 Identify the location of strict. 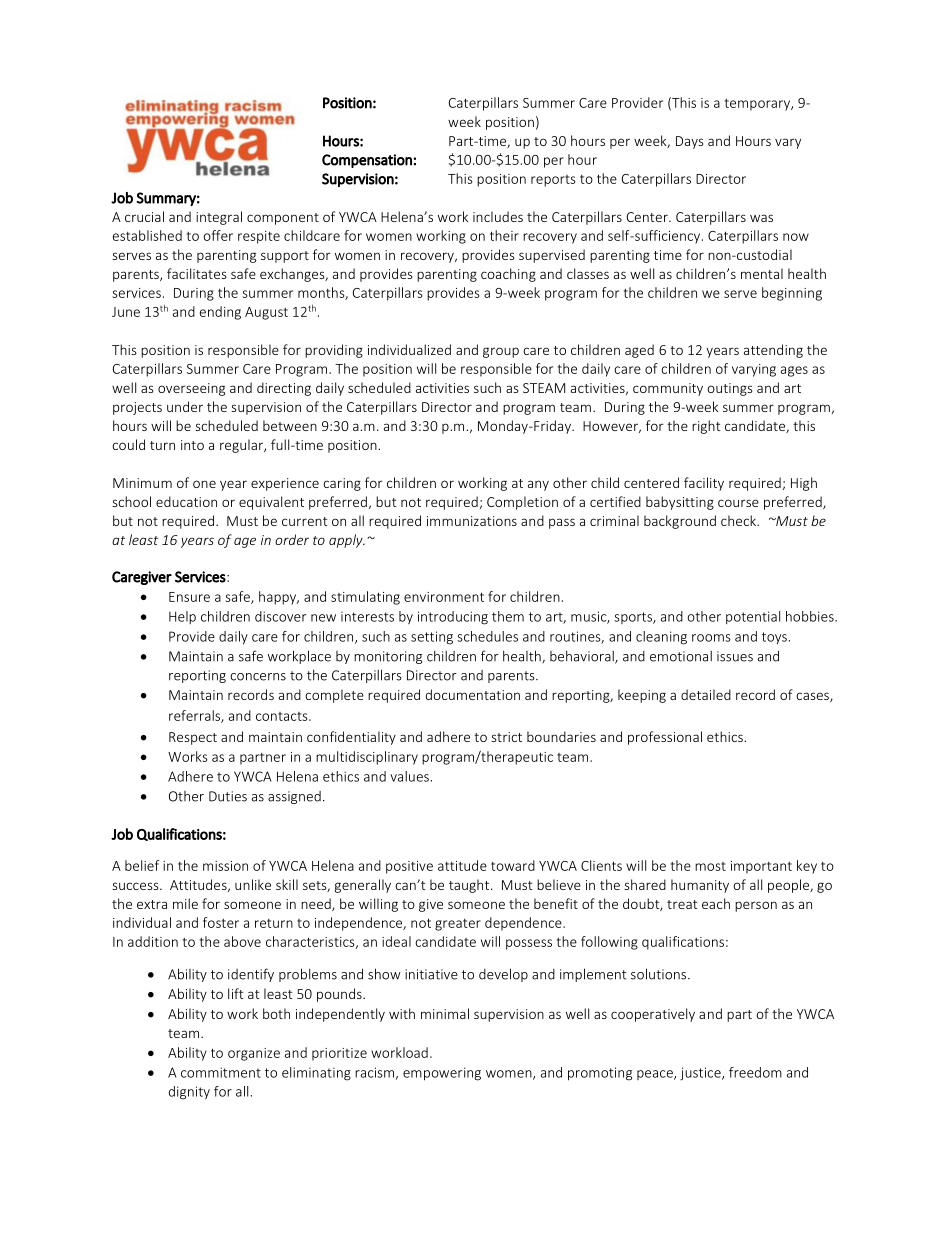
(506, 737).
